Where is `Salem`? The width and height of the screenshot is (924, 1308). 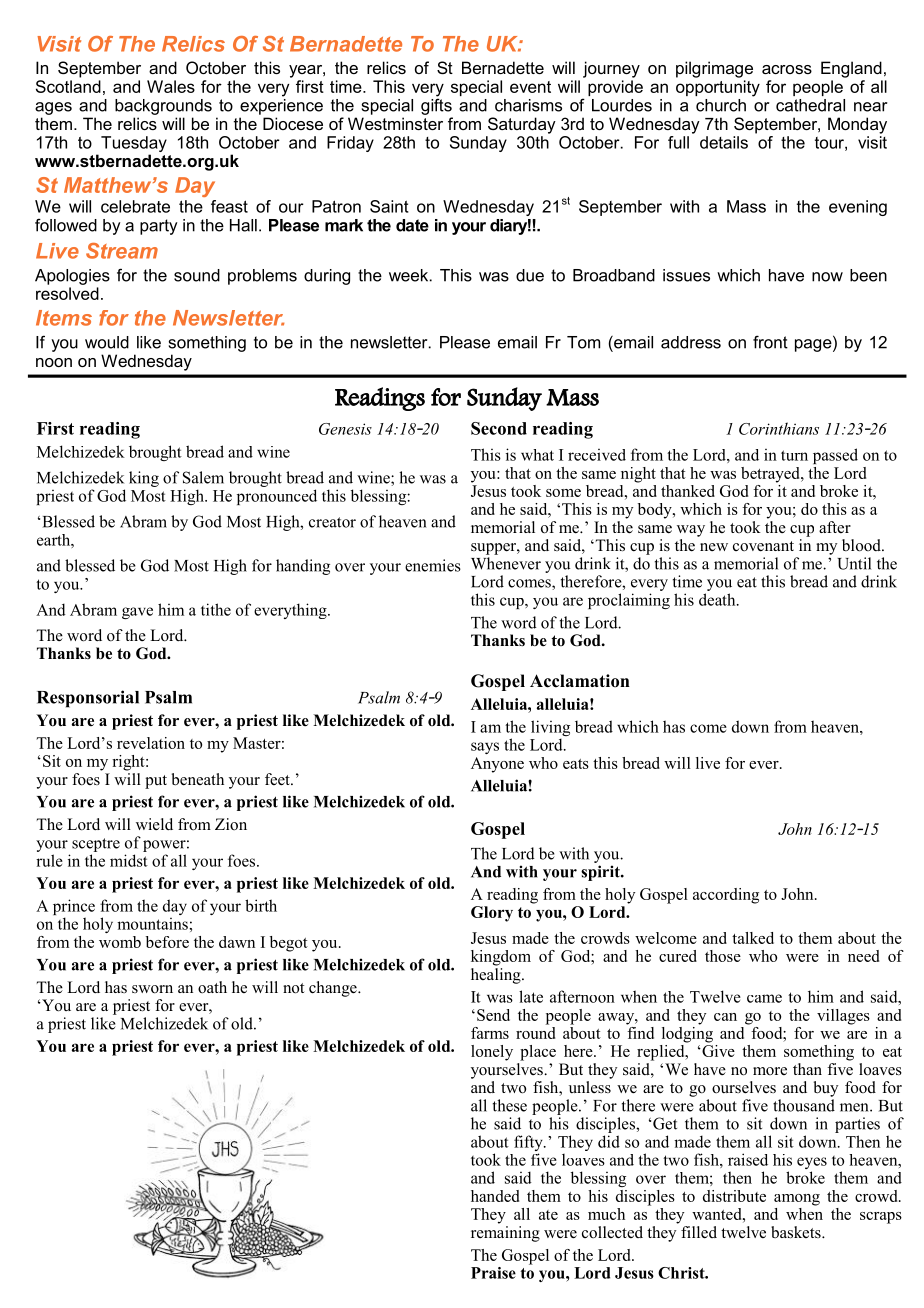
Salem is located at coordinates (203, 477).
